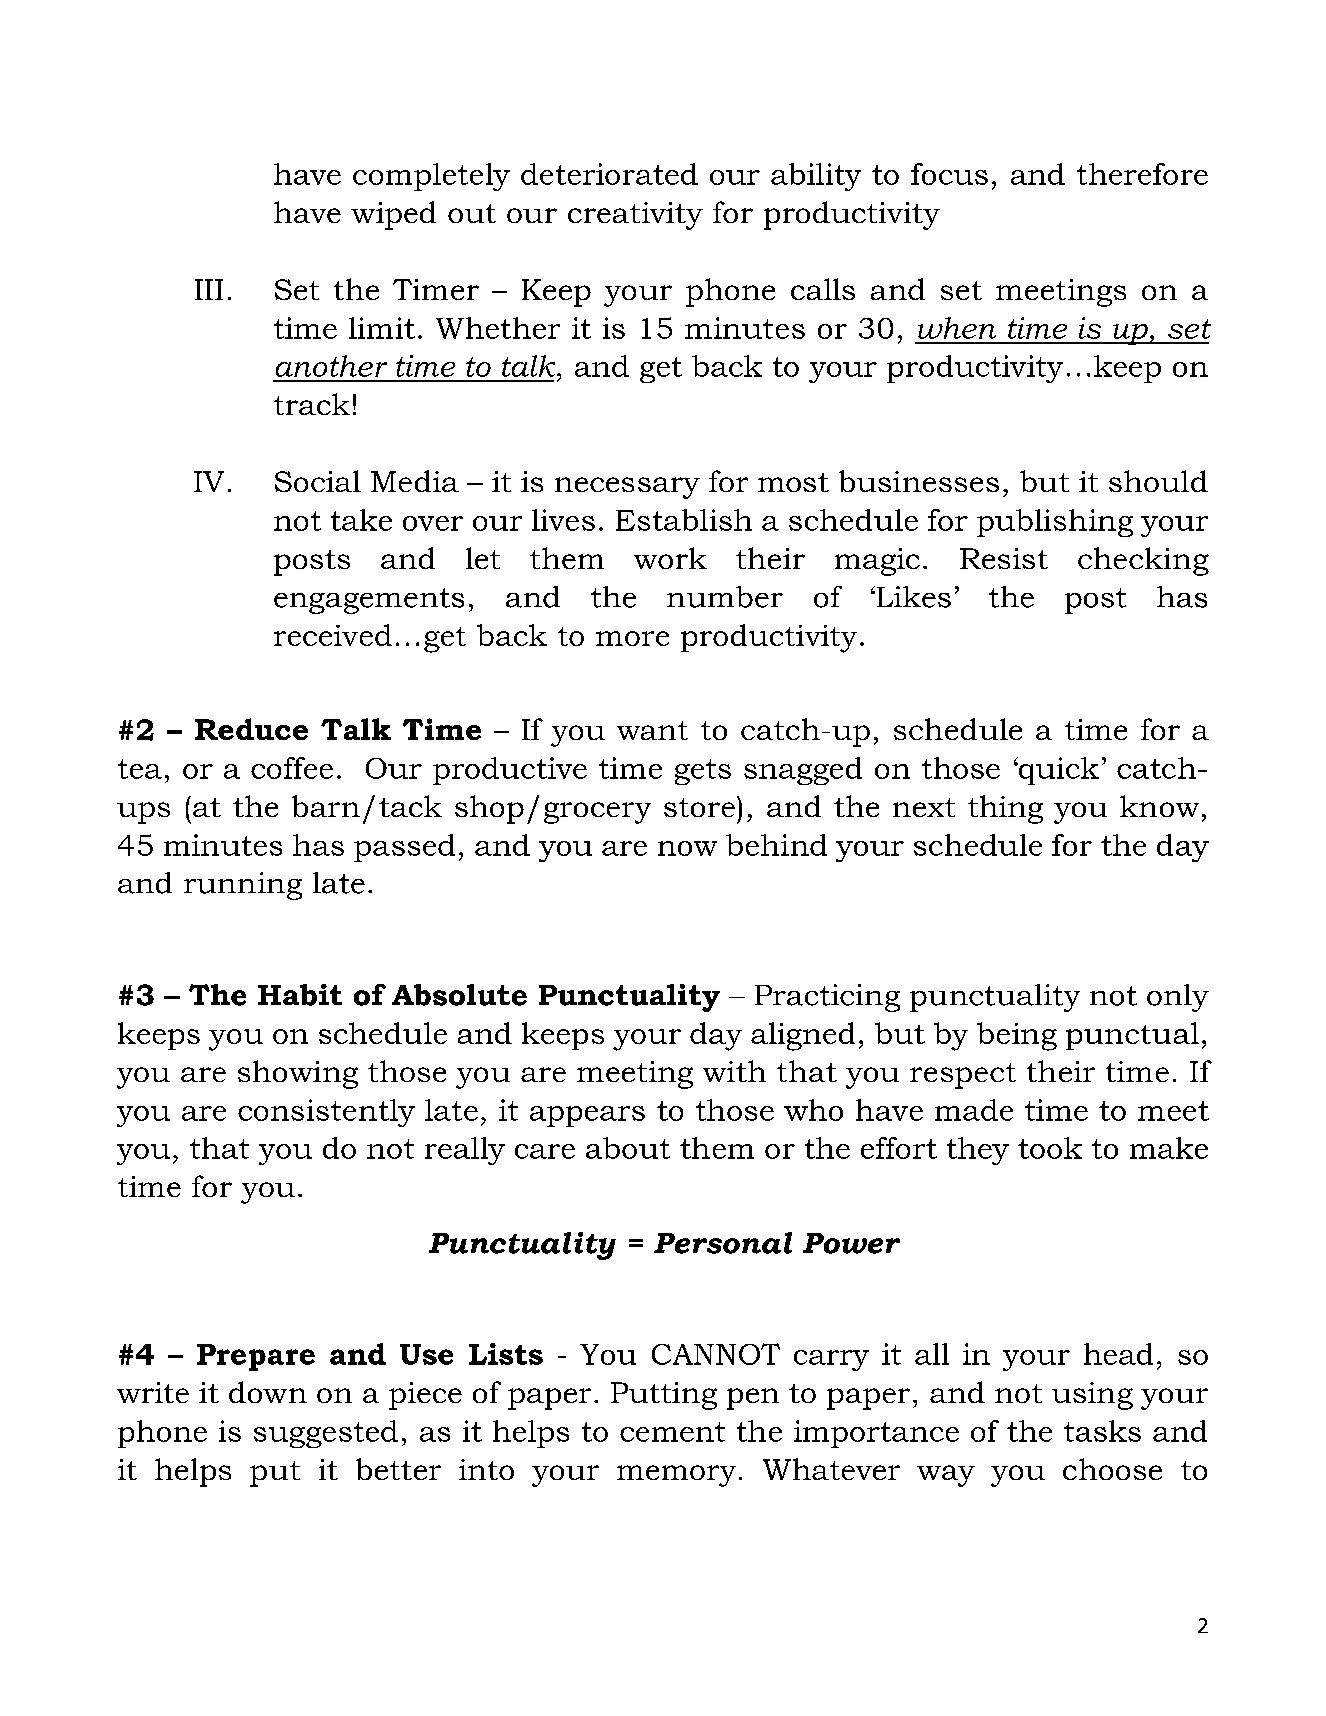 This page has width=1326, height=1716. I want to click on more, so click(632, 638).
